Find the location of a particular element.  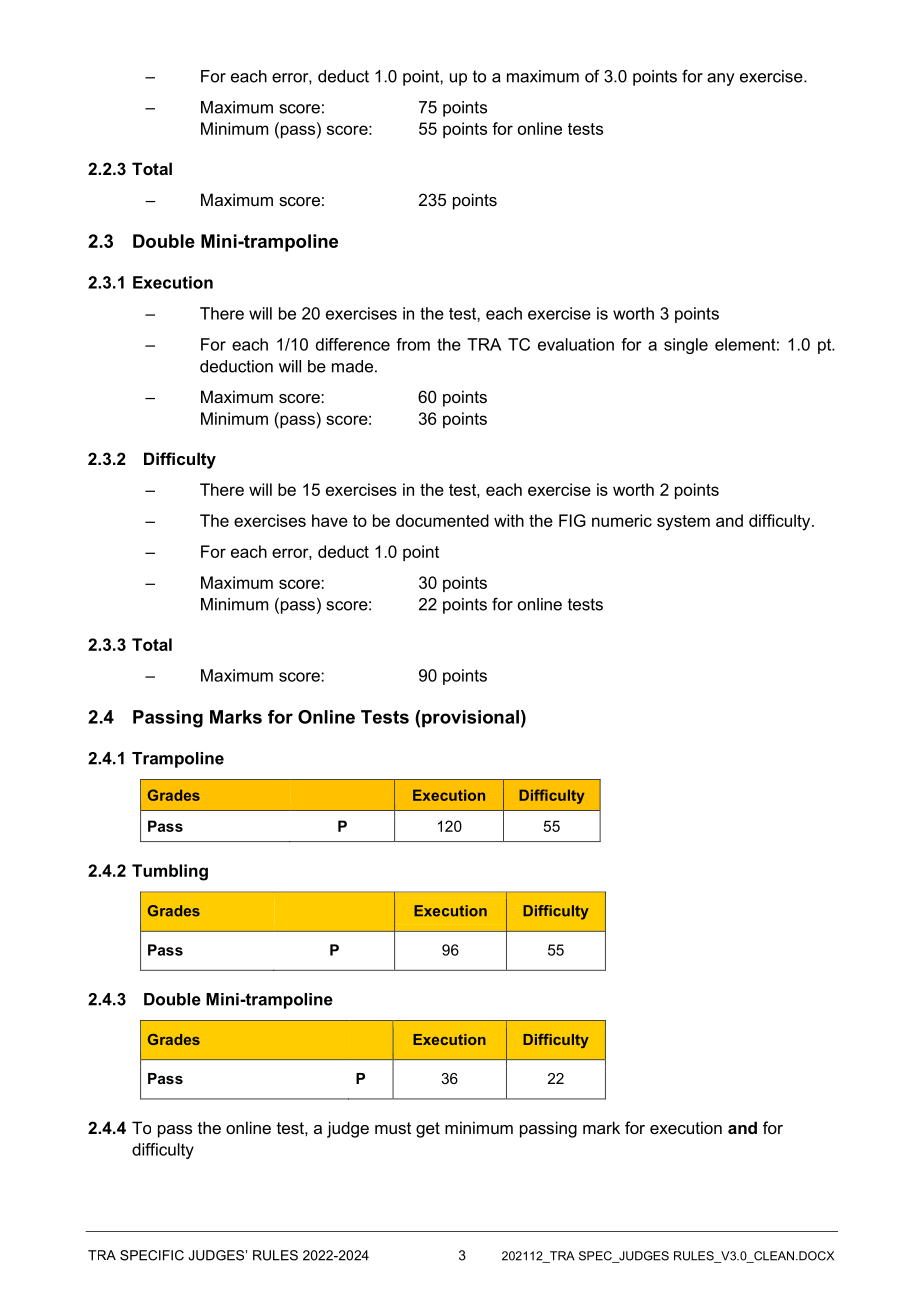

any is located at coordinates (721, 79).
